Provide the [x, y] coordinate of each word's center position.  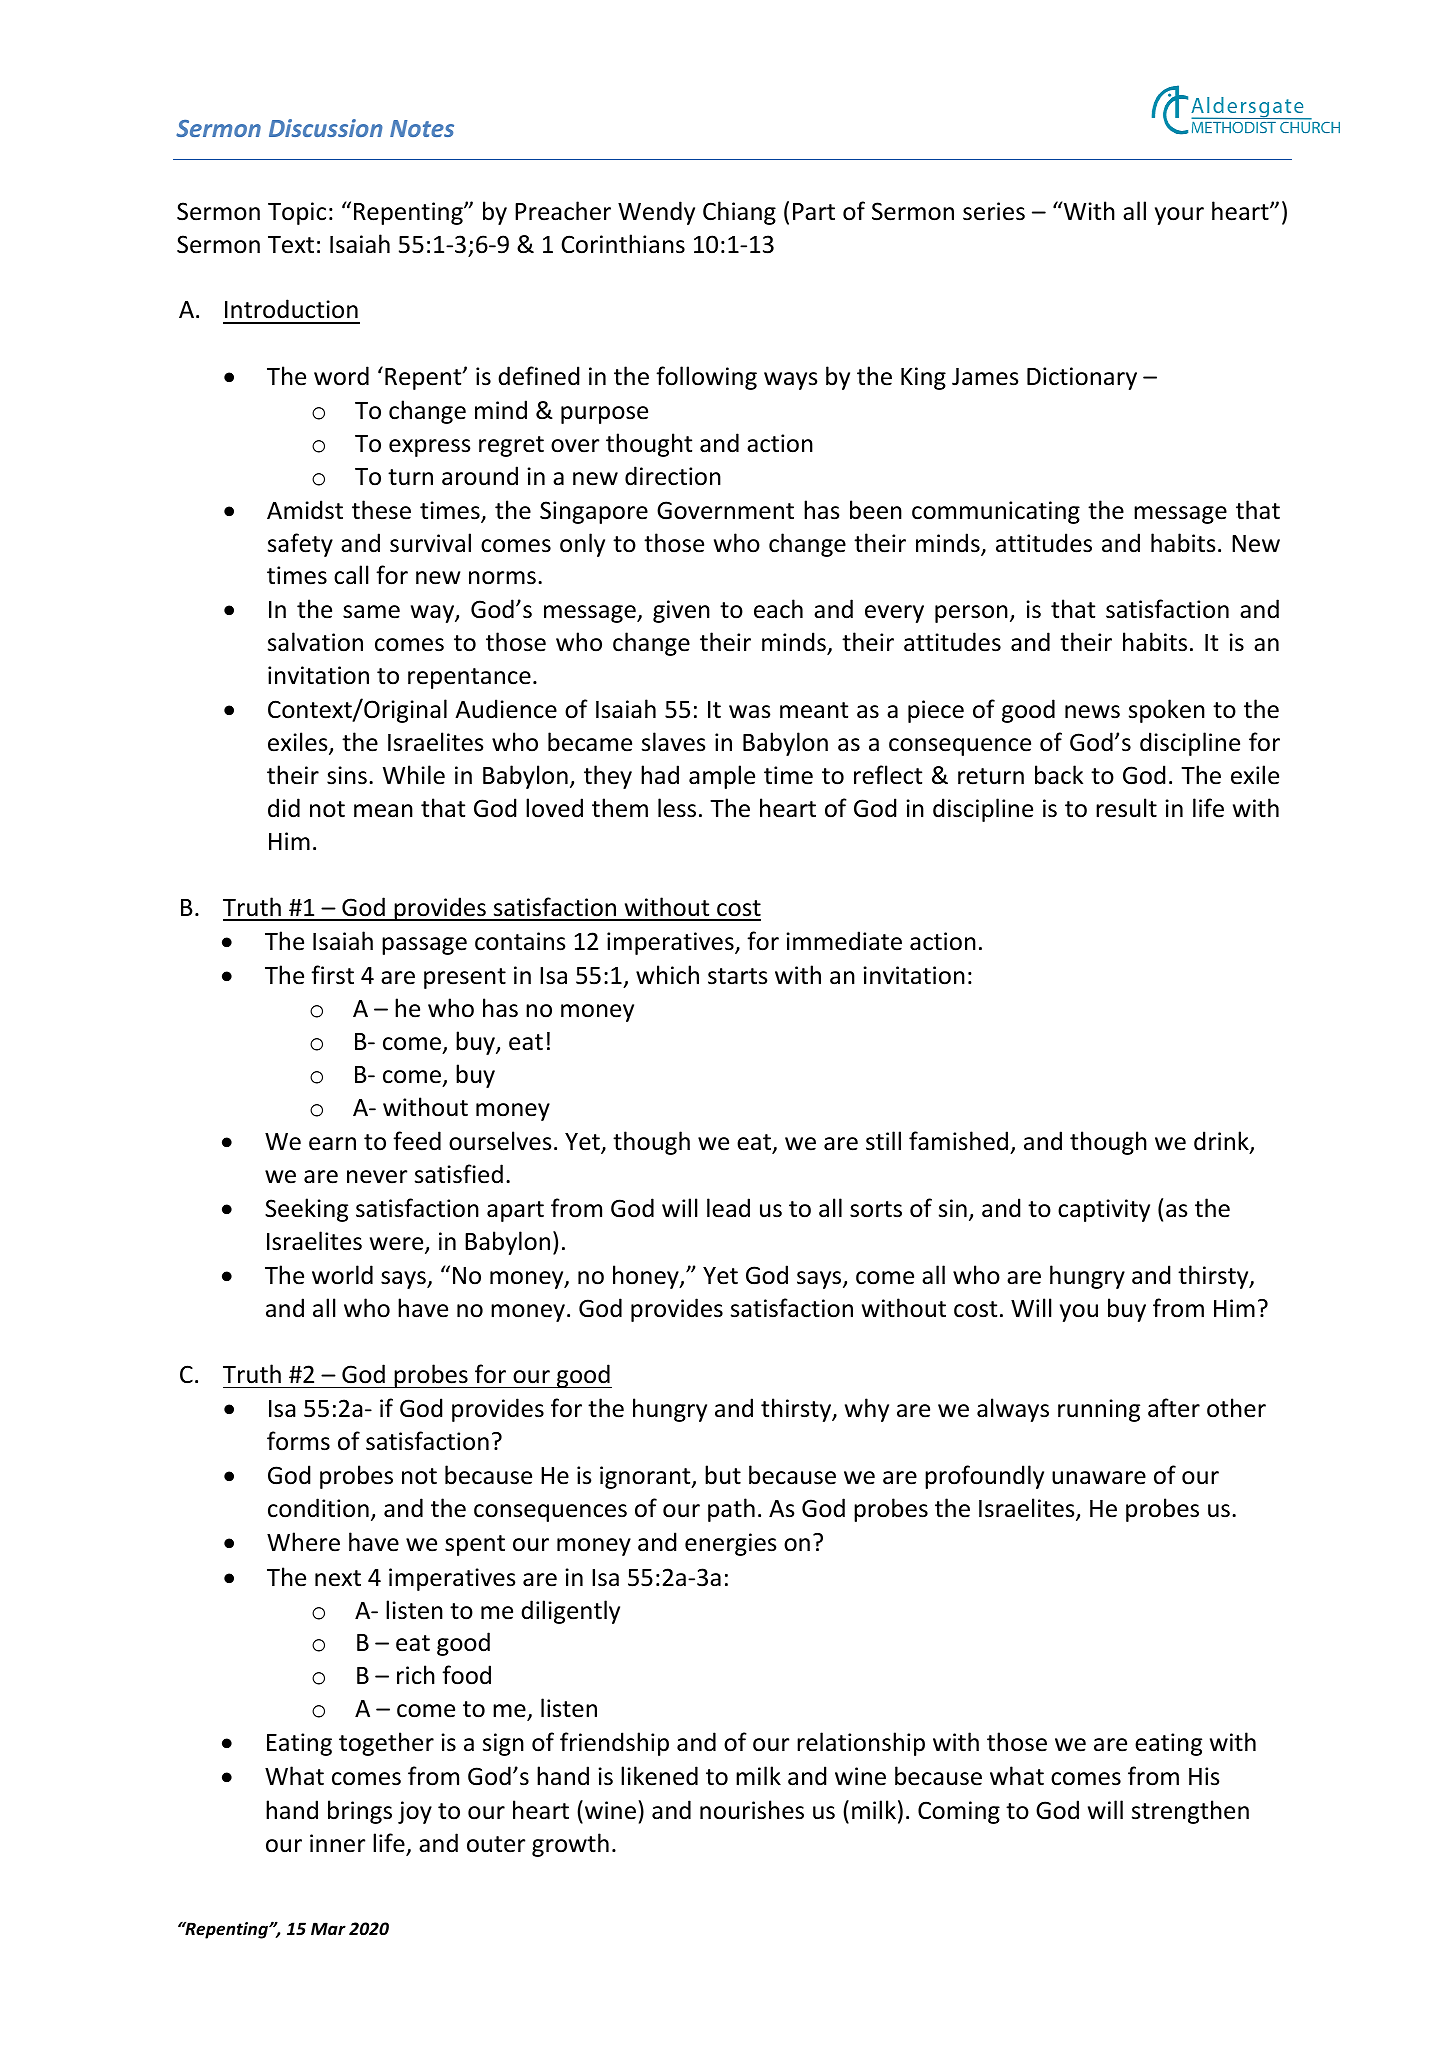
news [1092, 712]
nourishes [752, 1810]
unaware [1099, 1478]
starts [738, 976]
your [1179, 216]
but [723, 1475]
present [465, 978]
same [371, 612]
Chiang [739, 213]
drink [1222, 1142]
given [681, 611]
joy [415, 1812]
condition [318, 1508]
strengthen [1190, 1812]
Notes [422, 128]
